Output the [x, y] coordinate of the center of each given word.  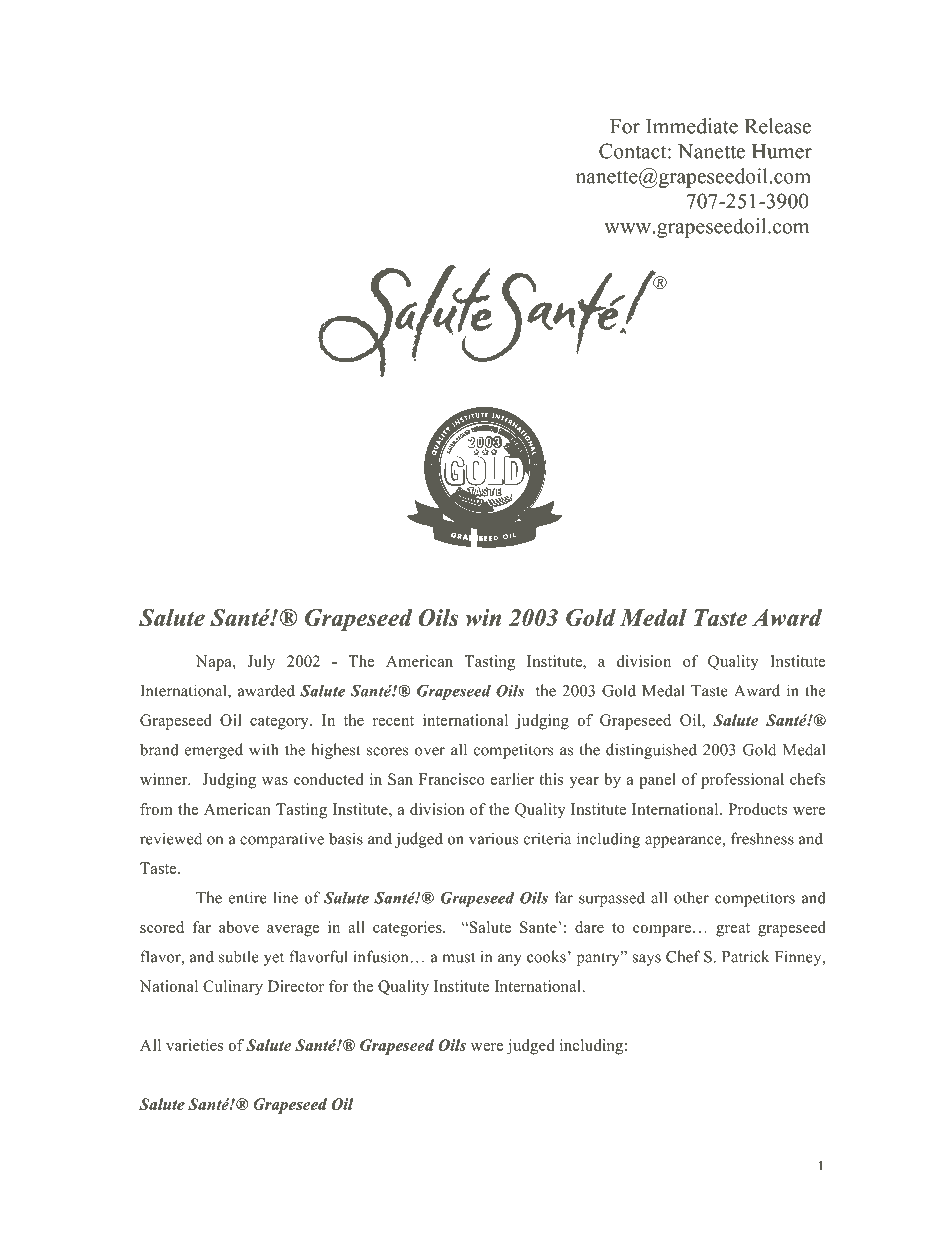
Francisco [452, 779]
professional [742, 781]
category [280, 723]
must [458, 957]
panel [657, 781]
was [275, 781]
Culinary [233, 988]
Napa [215, 663]
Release [778, 126]
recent [393, 721]
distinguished [651, 751]
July [261, 663]
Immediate [692, 126]
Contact [634, 151]
